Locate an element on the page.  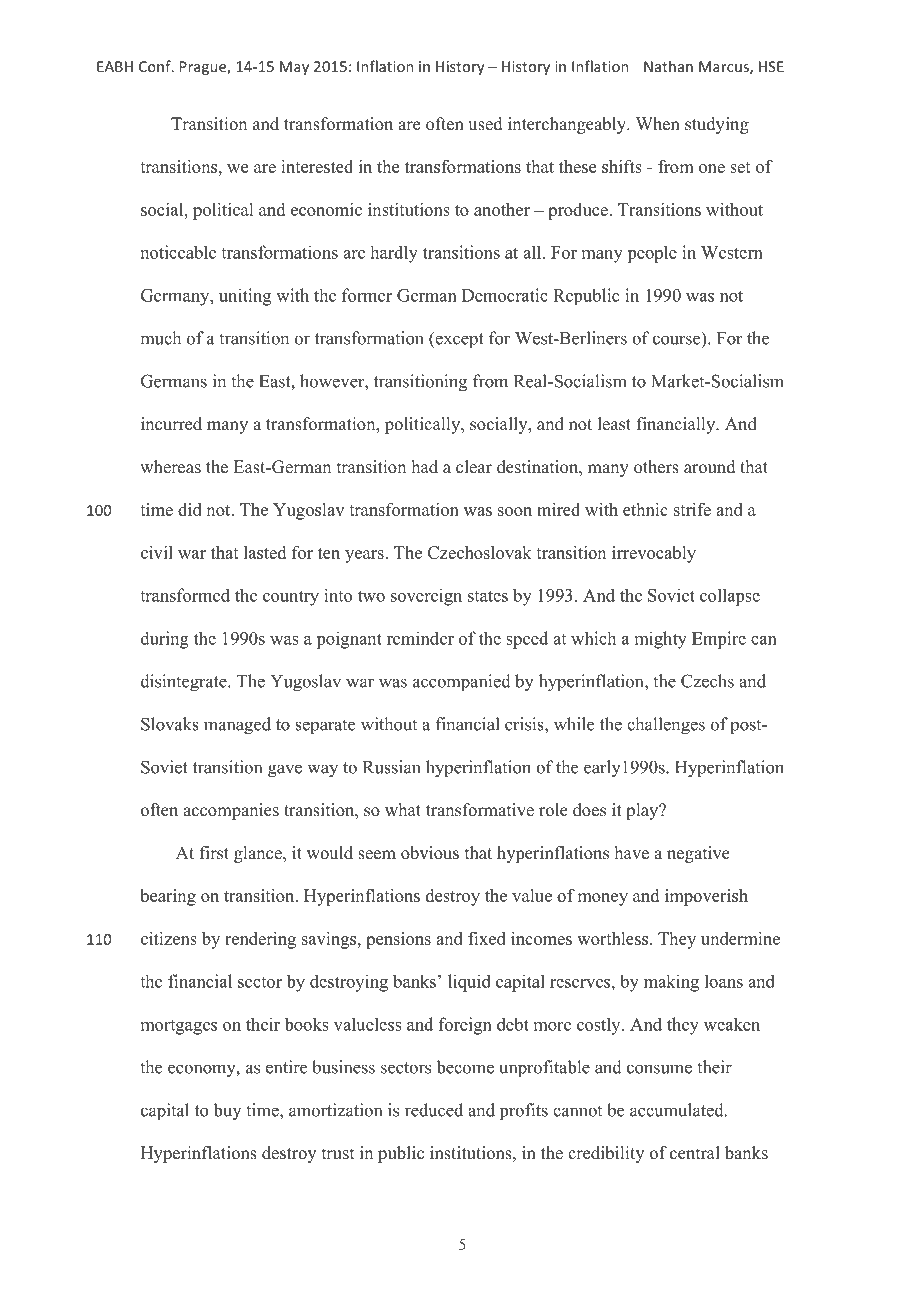
course is located at coordinates (678, 341).
